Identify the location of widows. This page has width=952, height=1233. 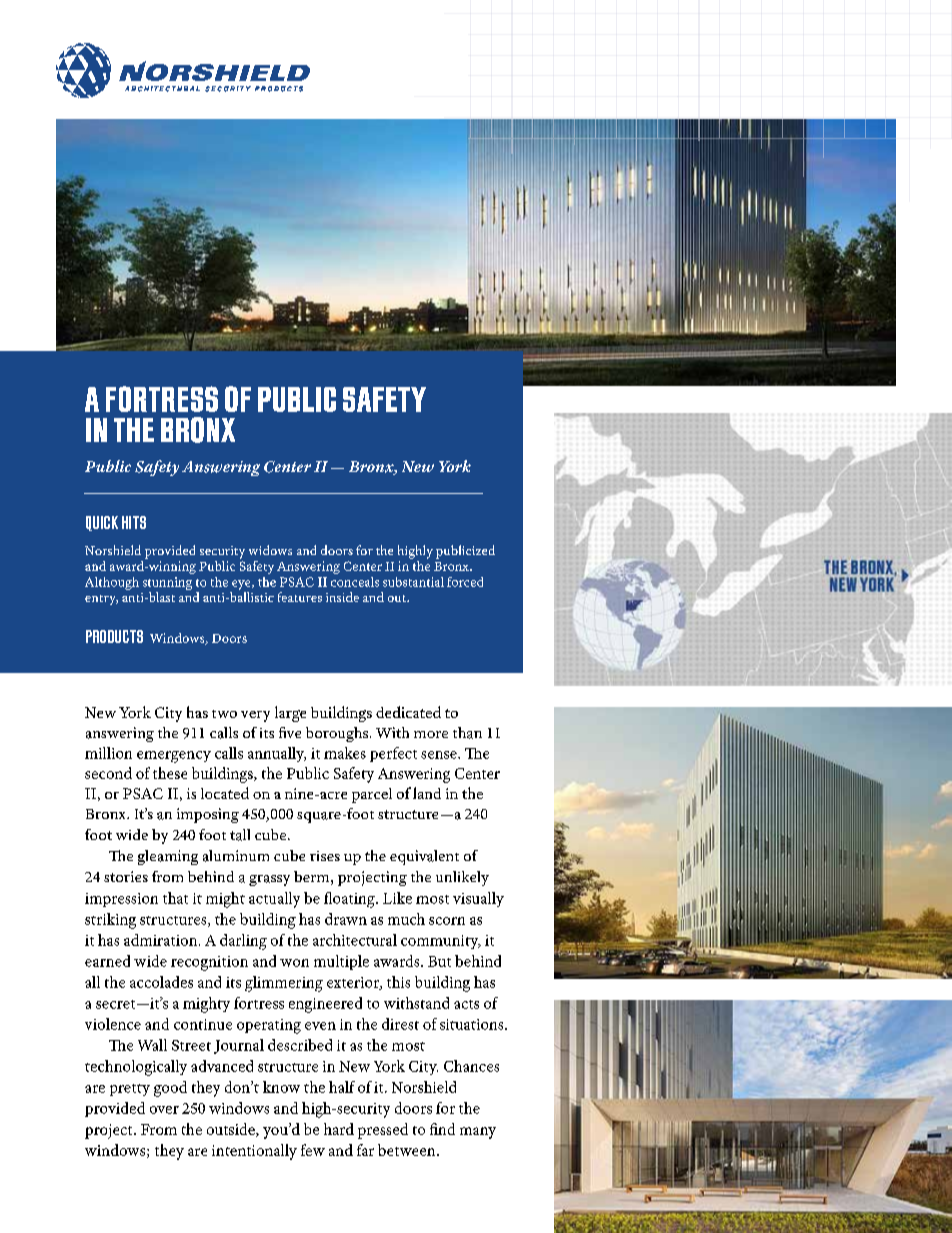
(270, 550).
